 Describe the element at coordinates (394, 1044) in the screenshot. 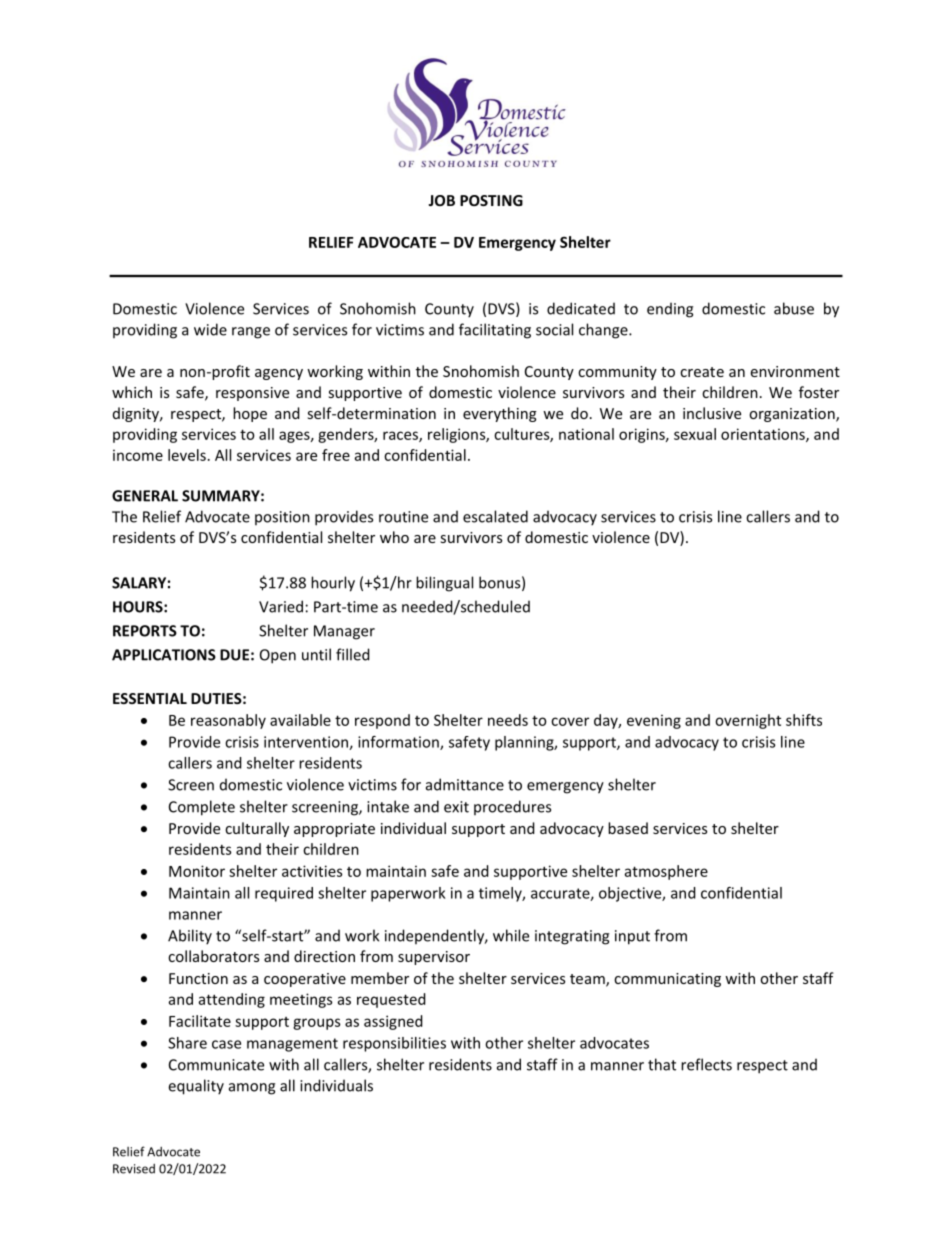

I see `responsibilities` at that location.
